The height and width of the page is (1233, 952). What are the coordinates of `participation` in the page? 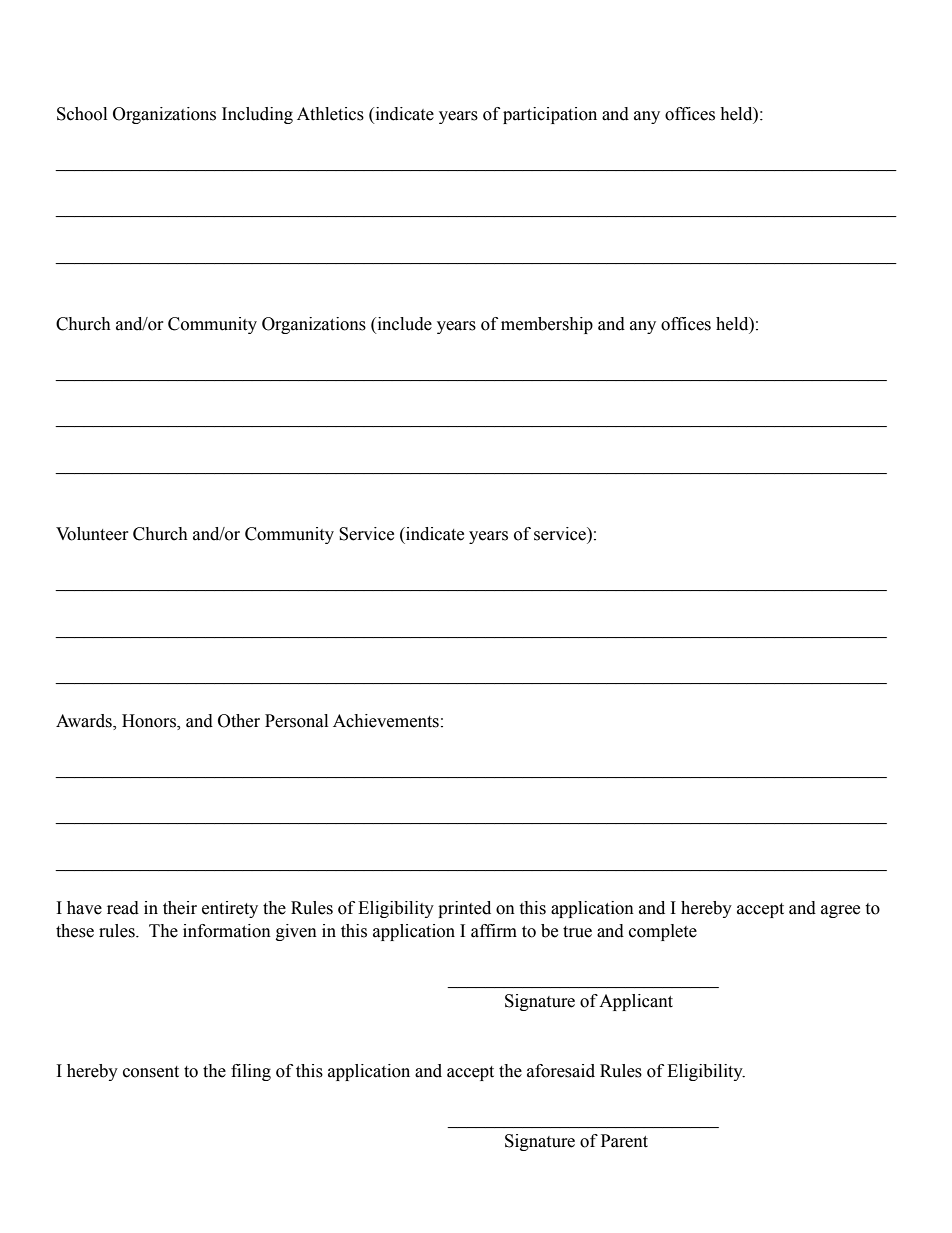 It's located at (550, 115).
